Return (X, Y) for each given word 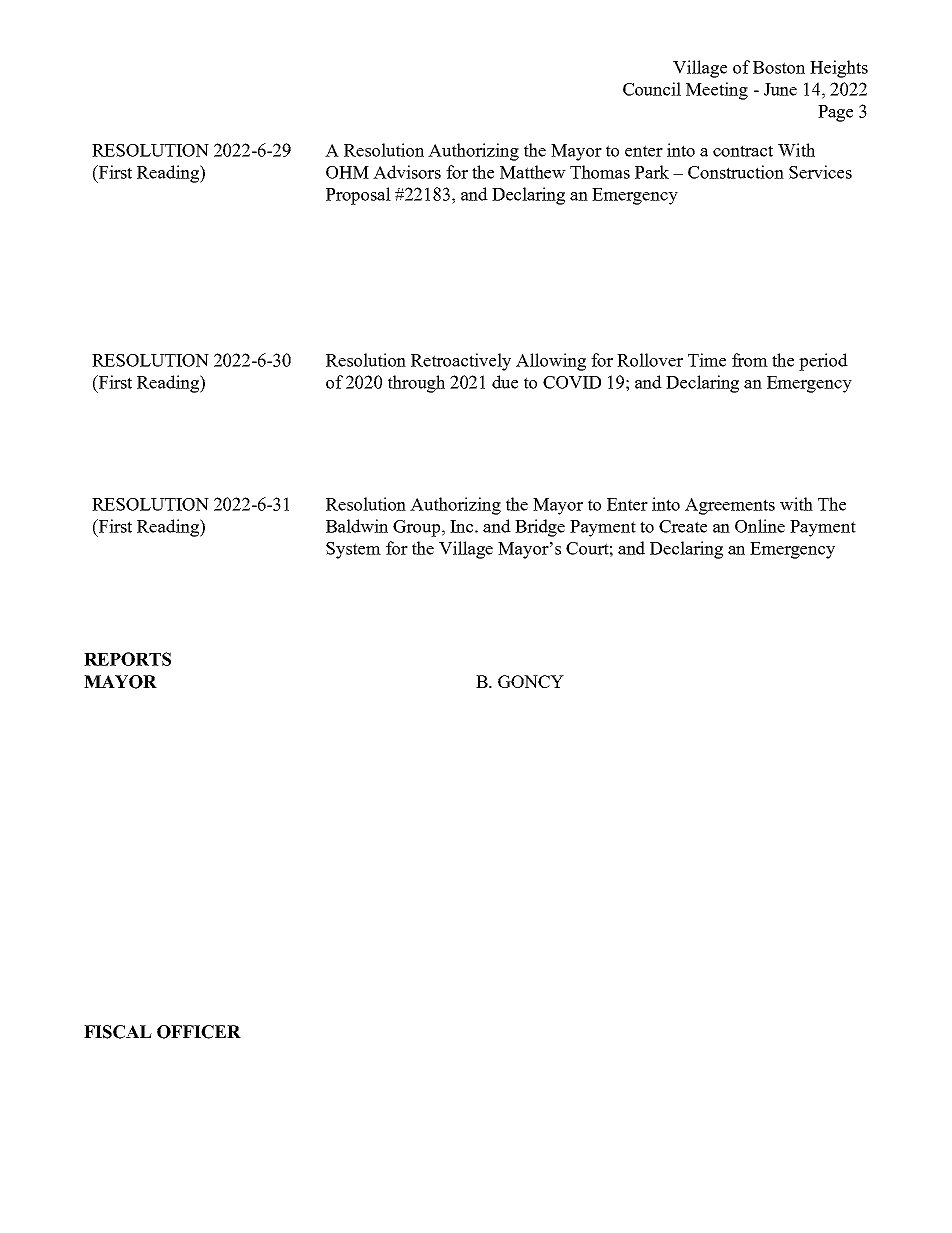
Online (760, 526)
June (780, 89)
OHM (347, 172)
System (353, 550)
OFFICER (199, 1032)
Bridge (540, 528)
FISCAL (118, 1032)
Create (683, 526)
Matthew (533, 172)
